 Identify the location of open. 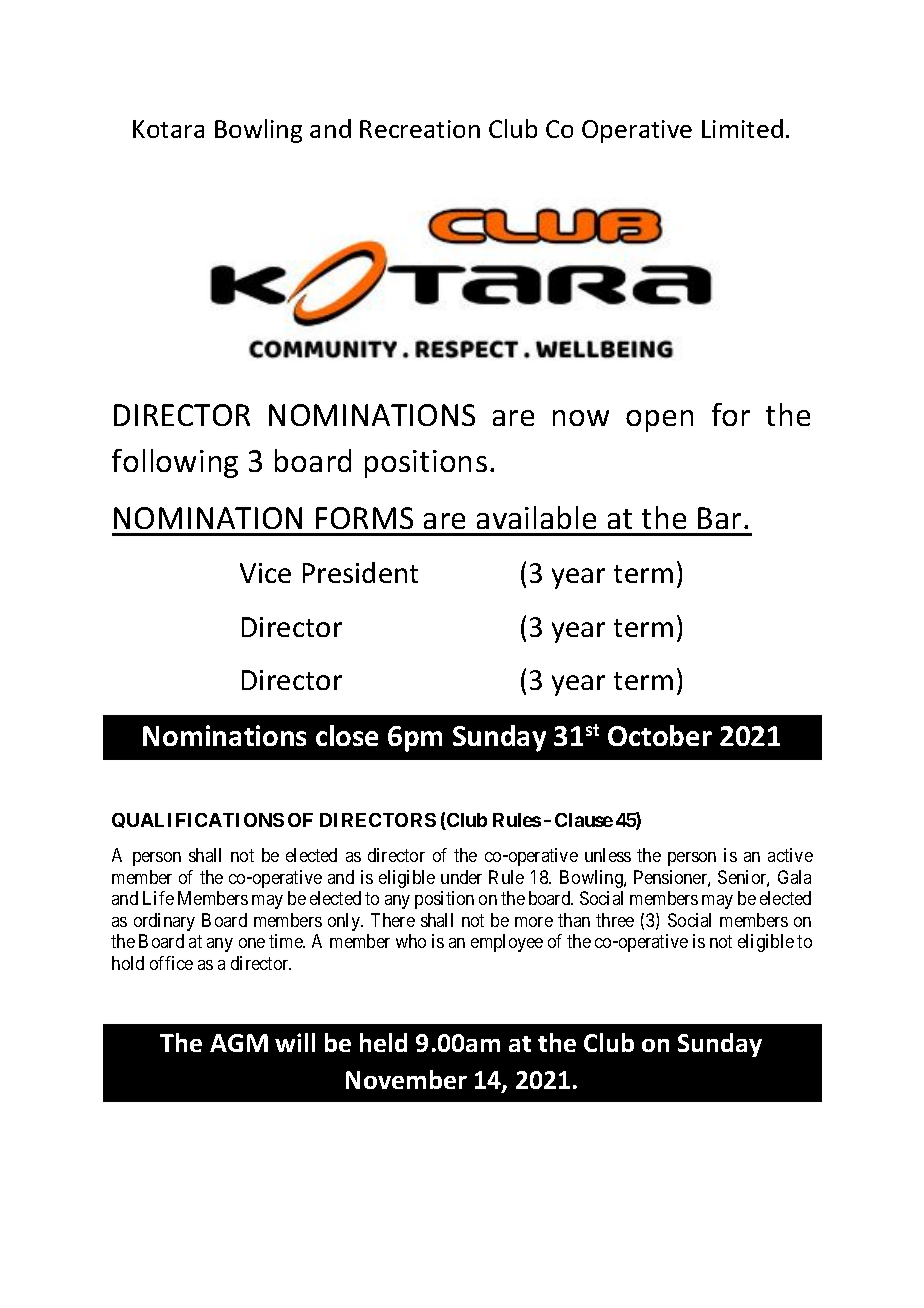
(659, 421).
